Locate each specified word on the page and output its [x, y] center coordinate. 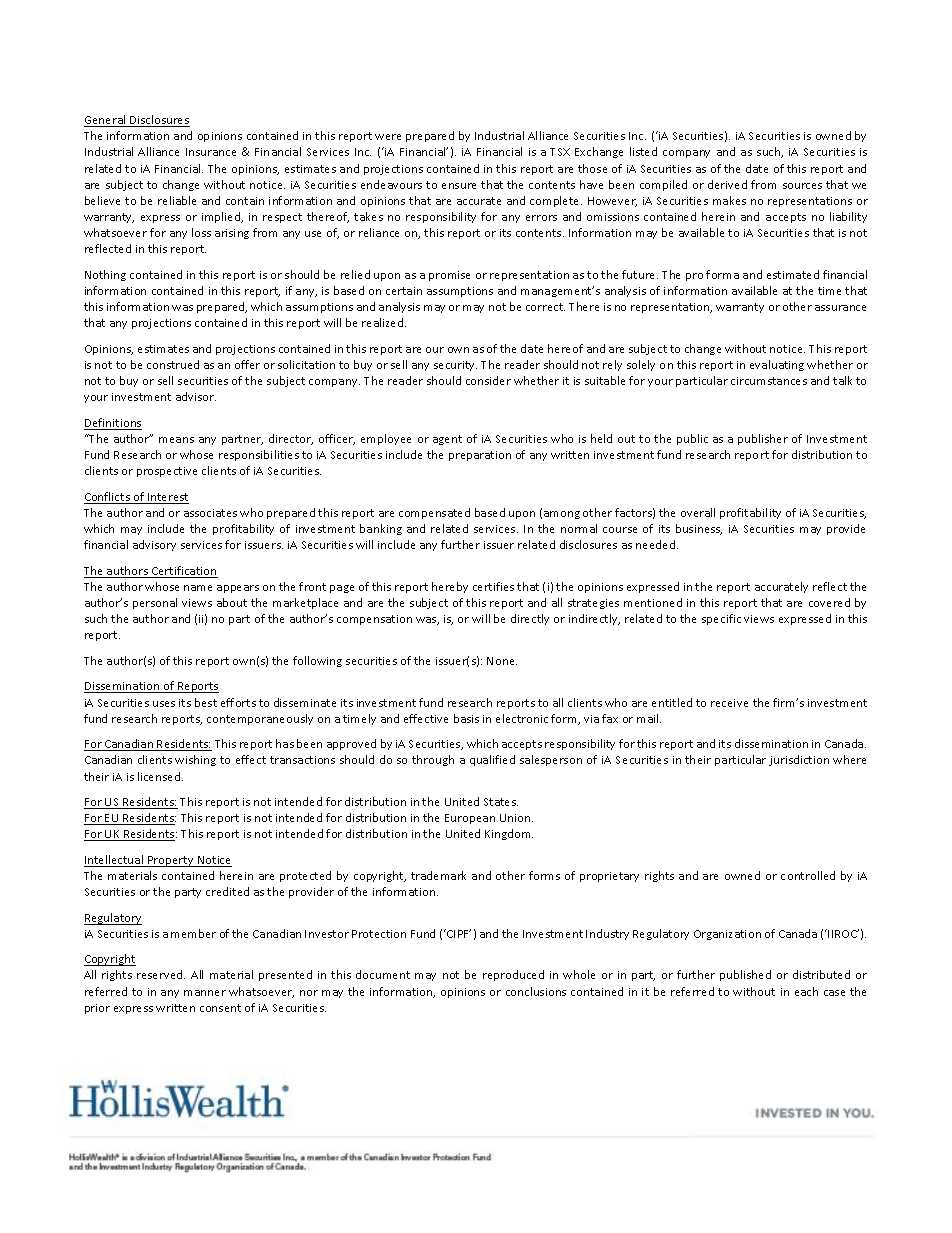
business [699, 529]
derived [727, 184]
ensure [459, 186]
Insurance [211, 152]
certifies [493, 586]
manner [205, 993]
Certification [183, 572]
